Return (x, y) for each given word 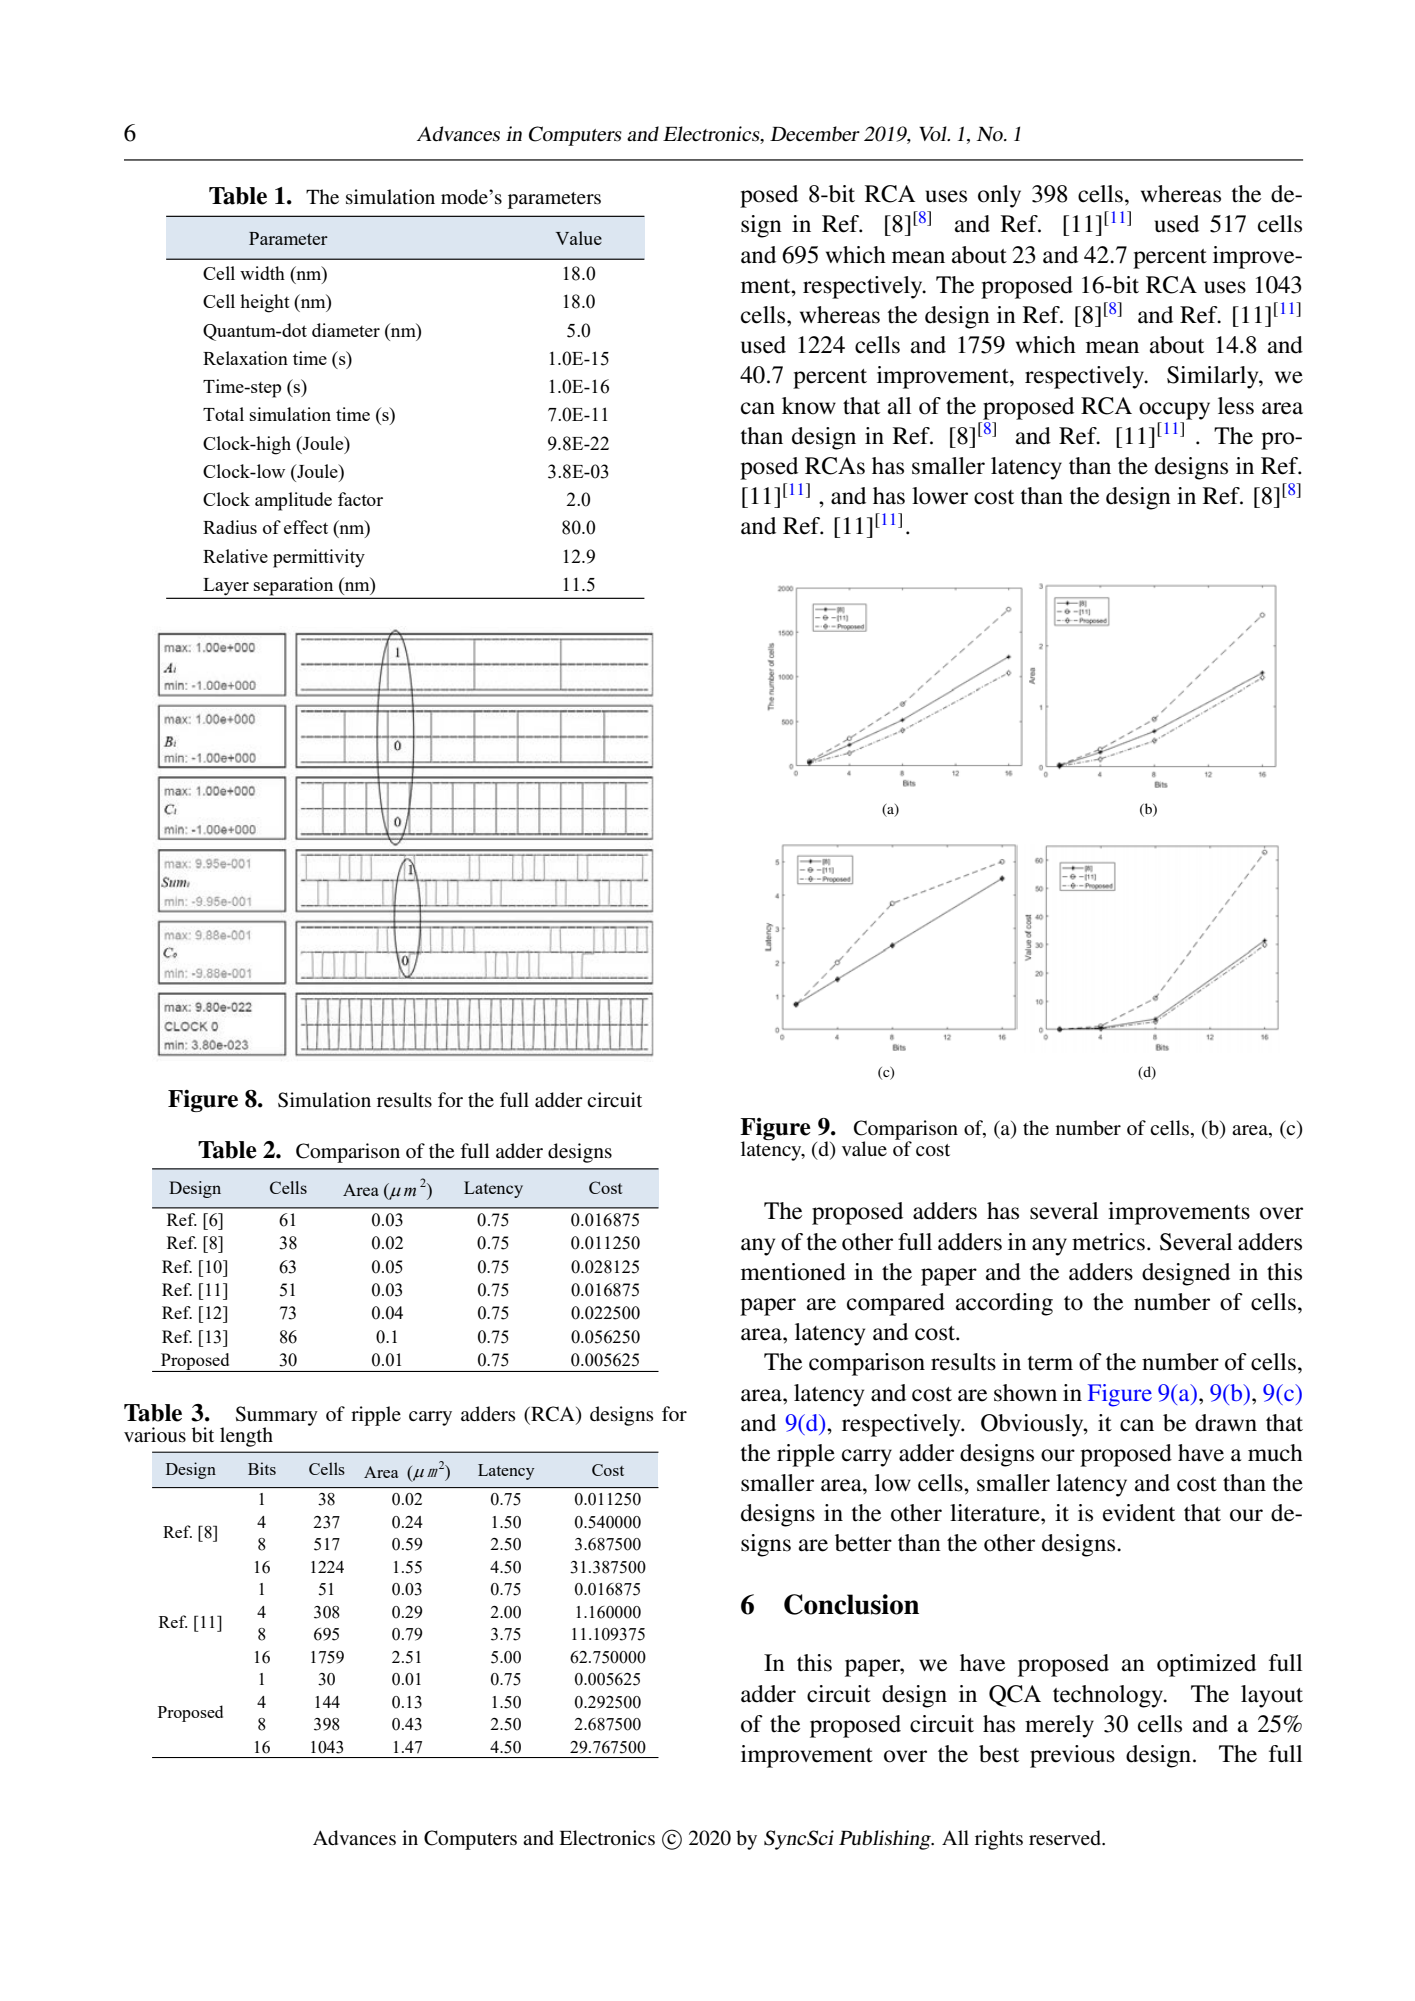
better (863, 1543)
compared (896, 1304)
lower (940, 496)
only (999, 196)
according (1004, 1304)
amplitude (293, 501)
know (809, 406)
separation (294, 587)
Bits (262, 1468)
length (246, 1437)
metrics (1108, 1242)
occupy (1174, 411)
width (262, 273)
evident (1139, 1513)
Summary (277, 1417)
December (815, 134)
